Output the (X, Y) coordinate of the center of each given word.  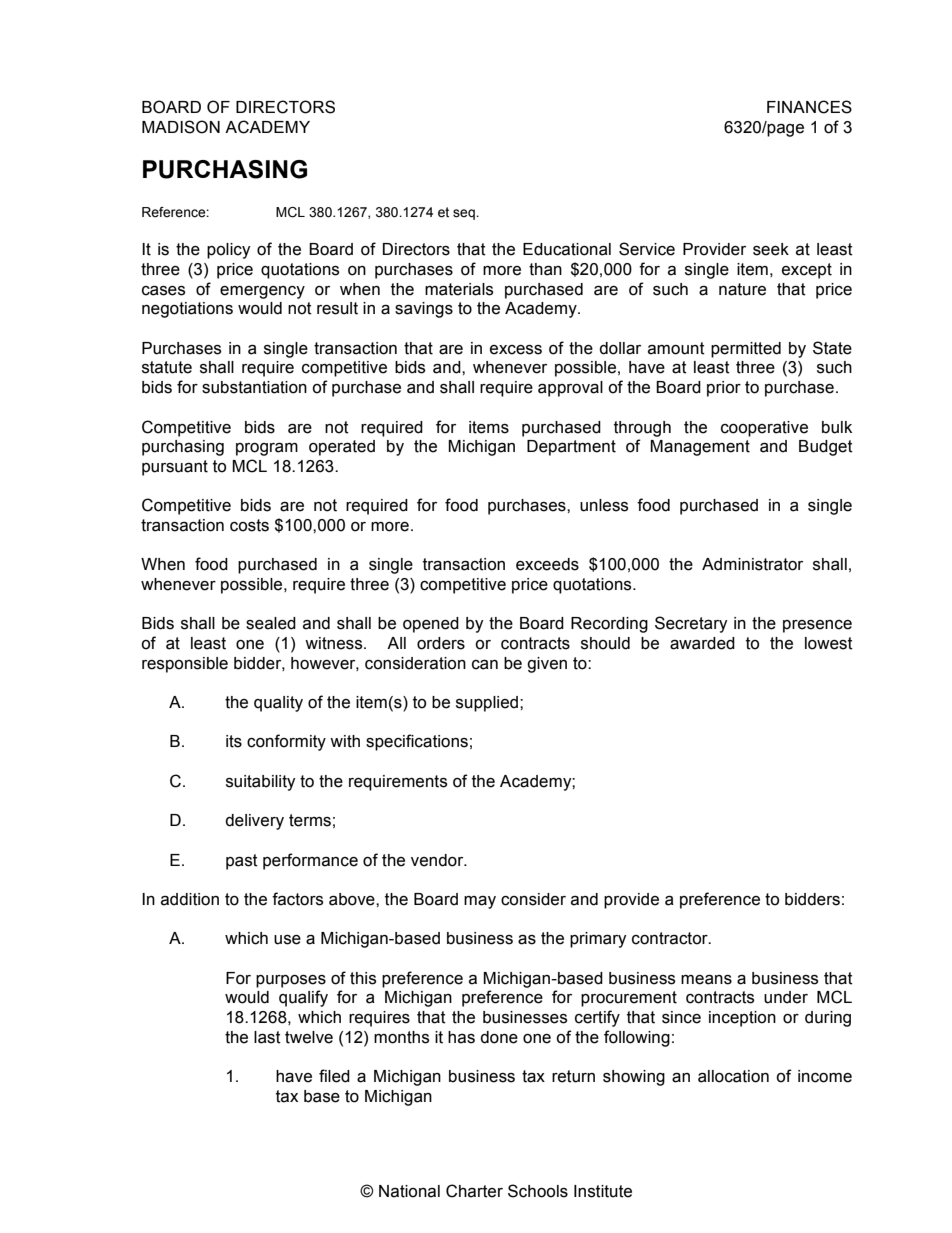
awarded (702, 643)
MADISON (181, 127)
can (485, 664)
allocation (733, 1076)
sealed (271, 623)
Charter (474, 1191)
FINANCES (809, 107)
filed (334, 1076)
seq (465, 214)
